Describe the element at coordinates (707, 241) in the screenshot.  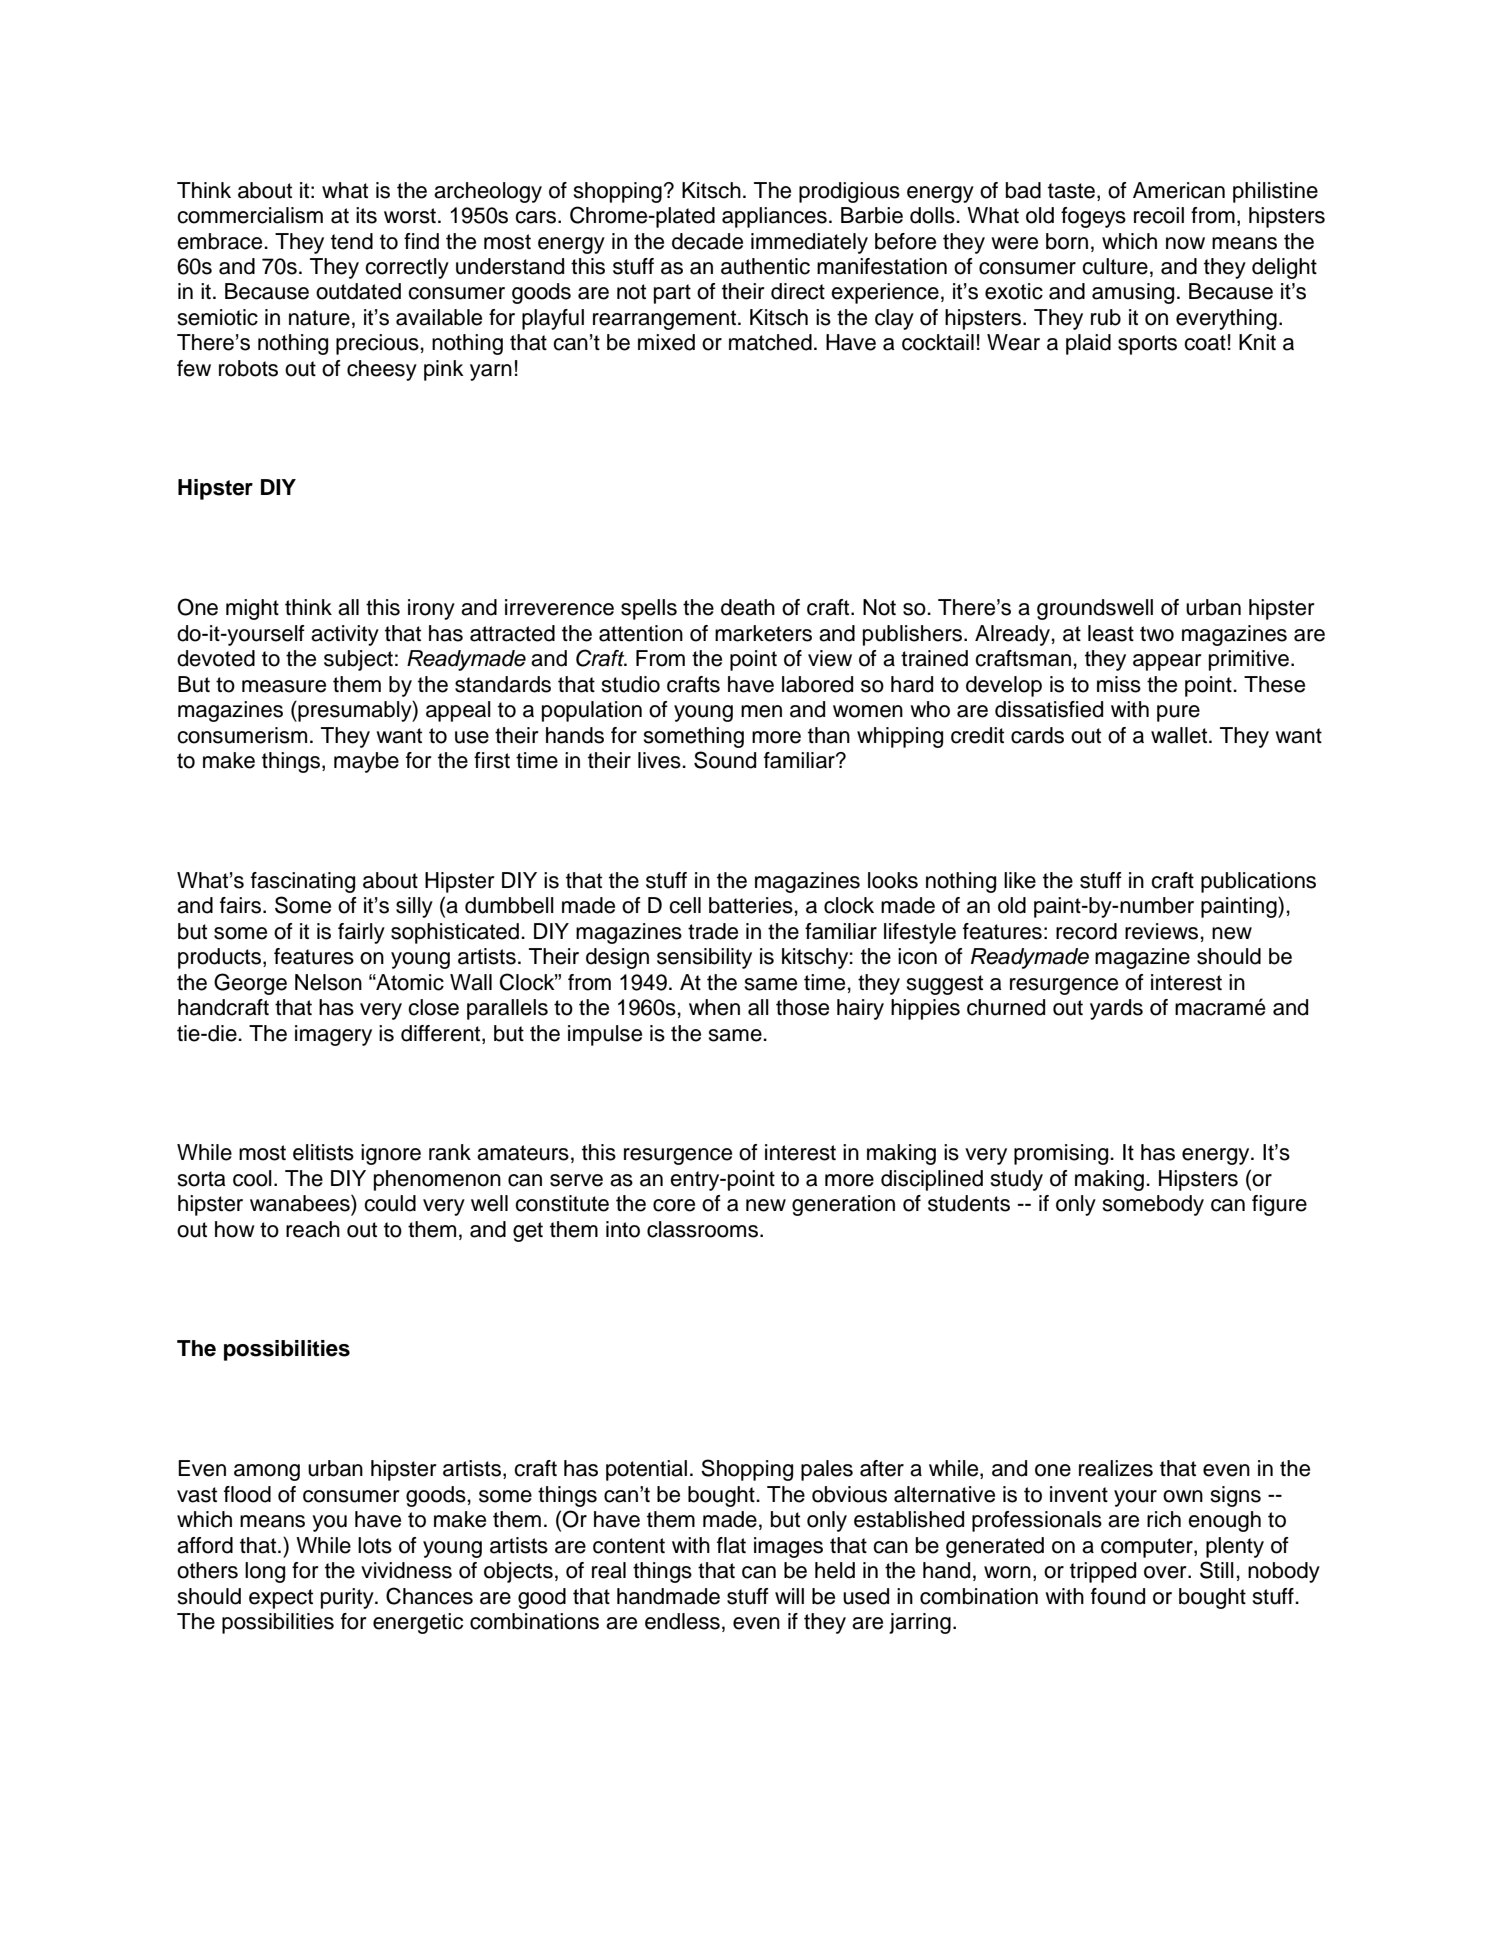
I see `decade` at that location.
